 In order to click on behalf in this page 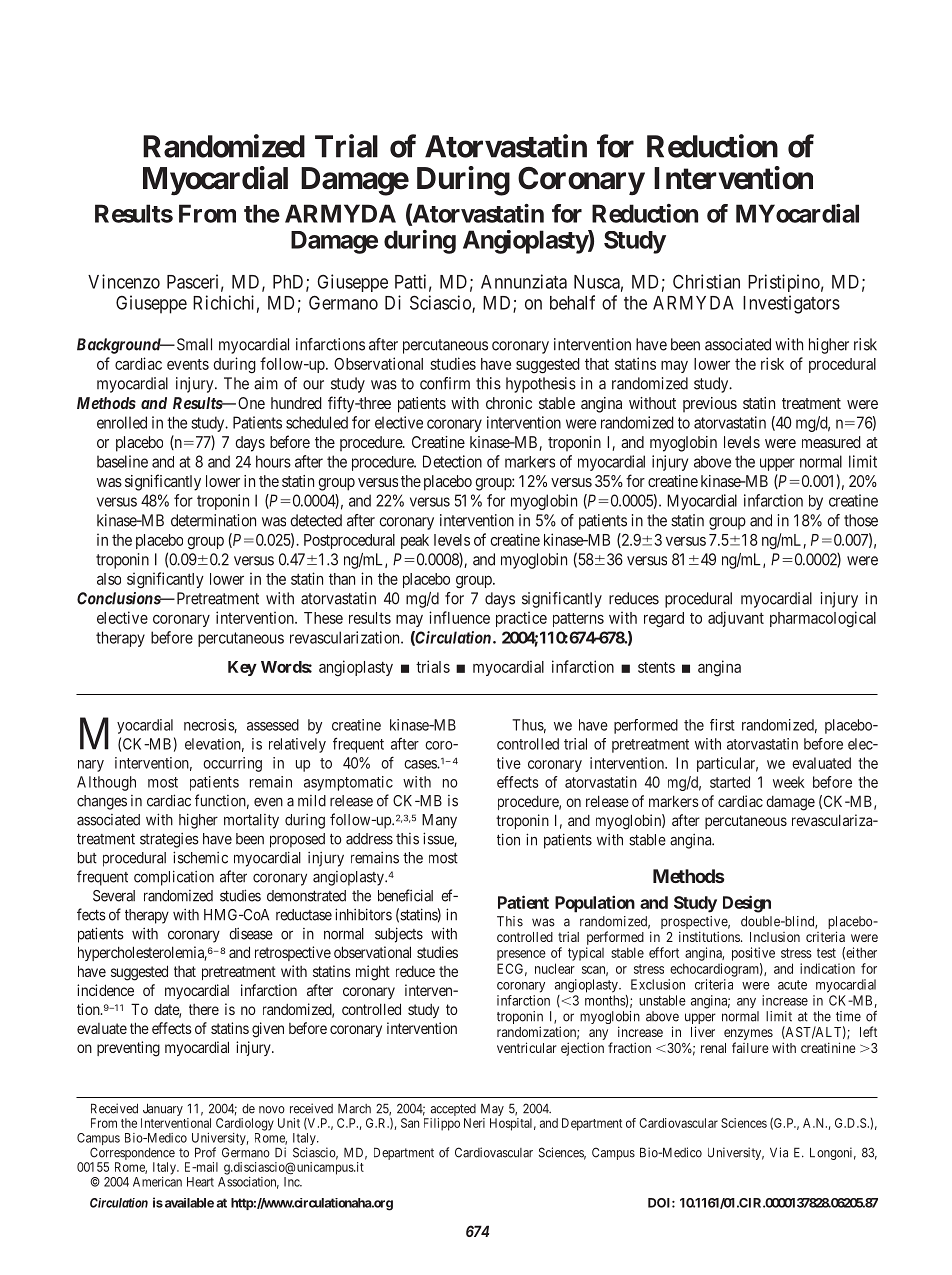, I will do `click(572, 302)`.
